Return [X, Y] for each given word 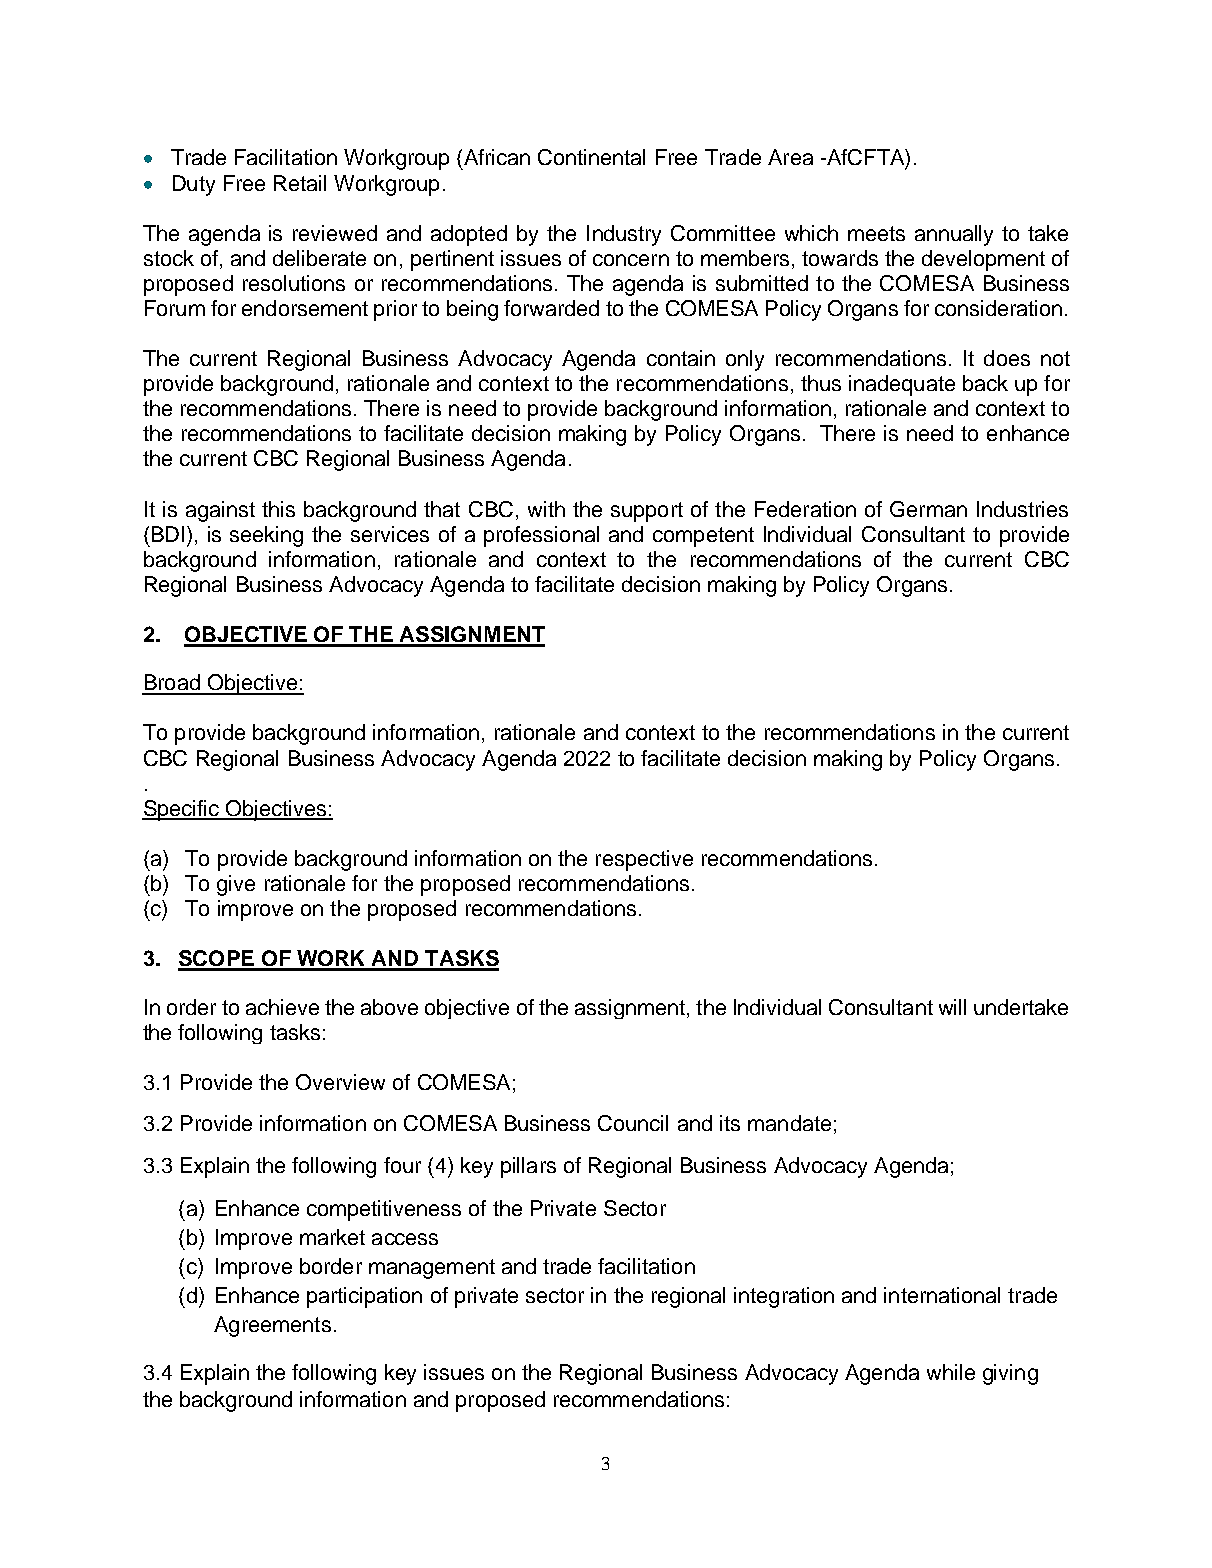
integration [784, 1297]
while [951, 1372]
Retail [300, 183]
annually [954, 235]
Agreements [272, 1326]
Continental [591, 157]
